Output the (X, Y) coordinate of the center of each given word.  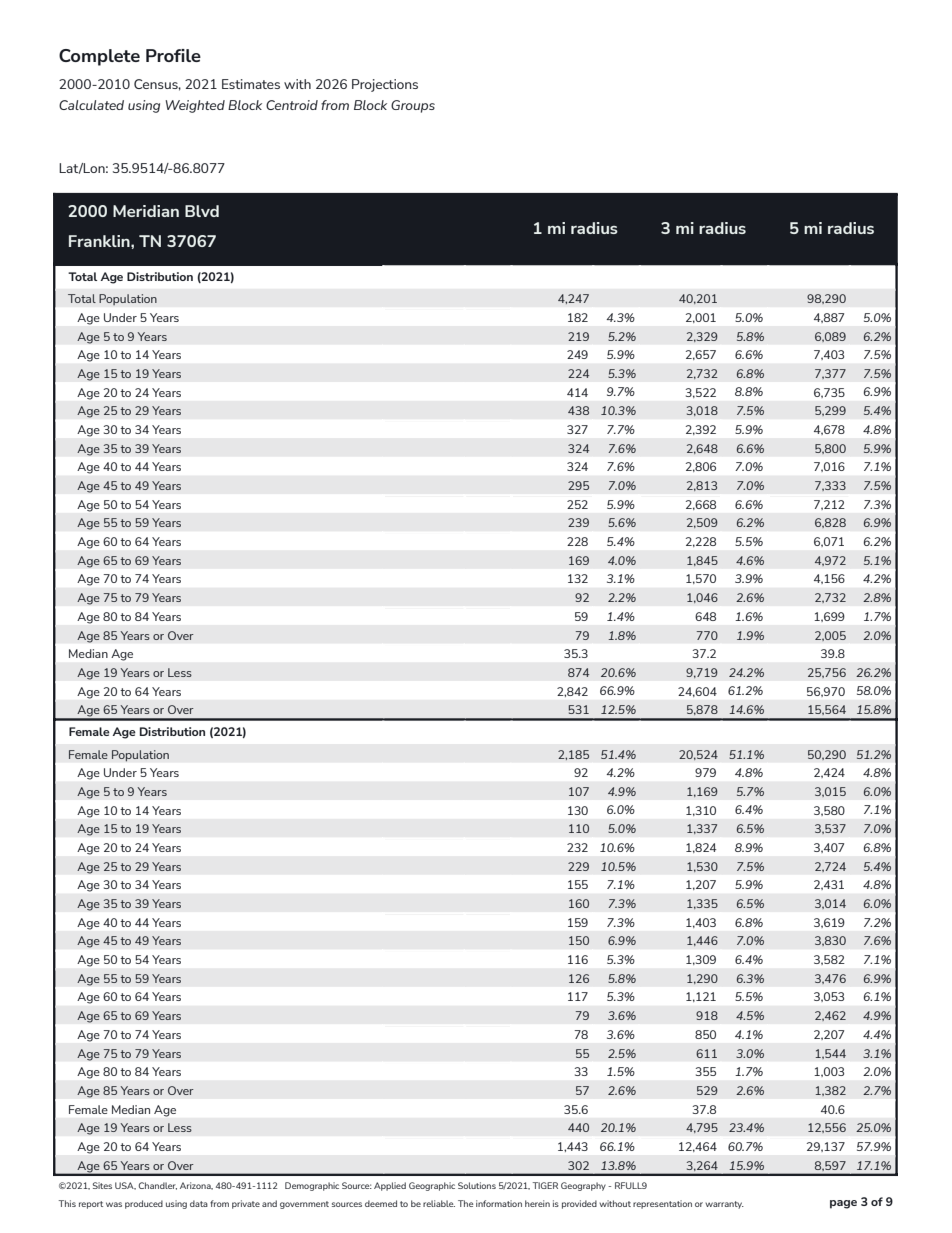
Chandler (158, 1186)
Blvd (202, 211)
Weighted (195, 106)
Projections (385, 85)
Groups (413, 106)
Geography (583, 1186)
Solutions (477, 1185)
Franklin (100, 241)
